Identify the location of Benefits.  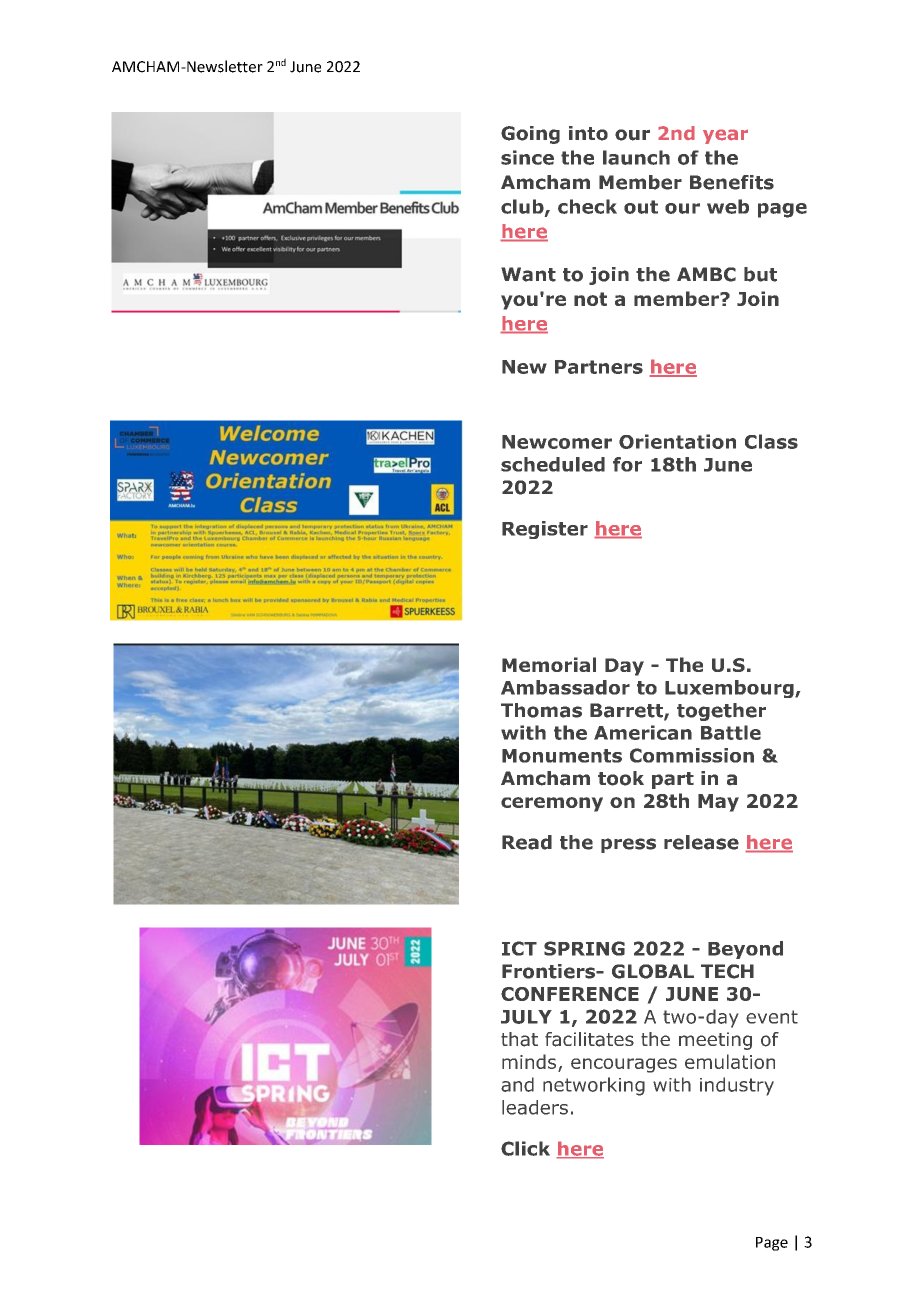
(732, 182).
